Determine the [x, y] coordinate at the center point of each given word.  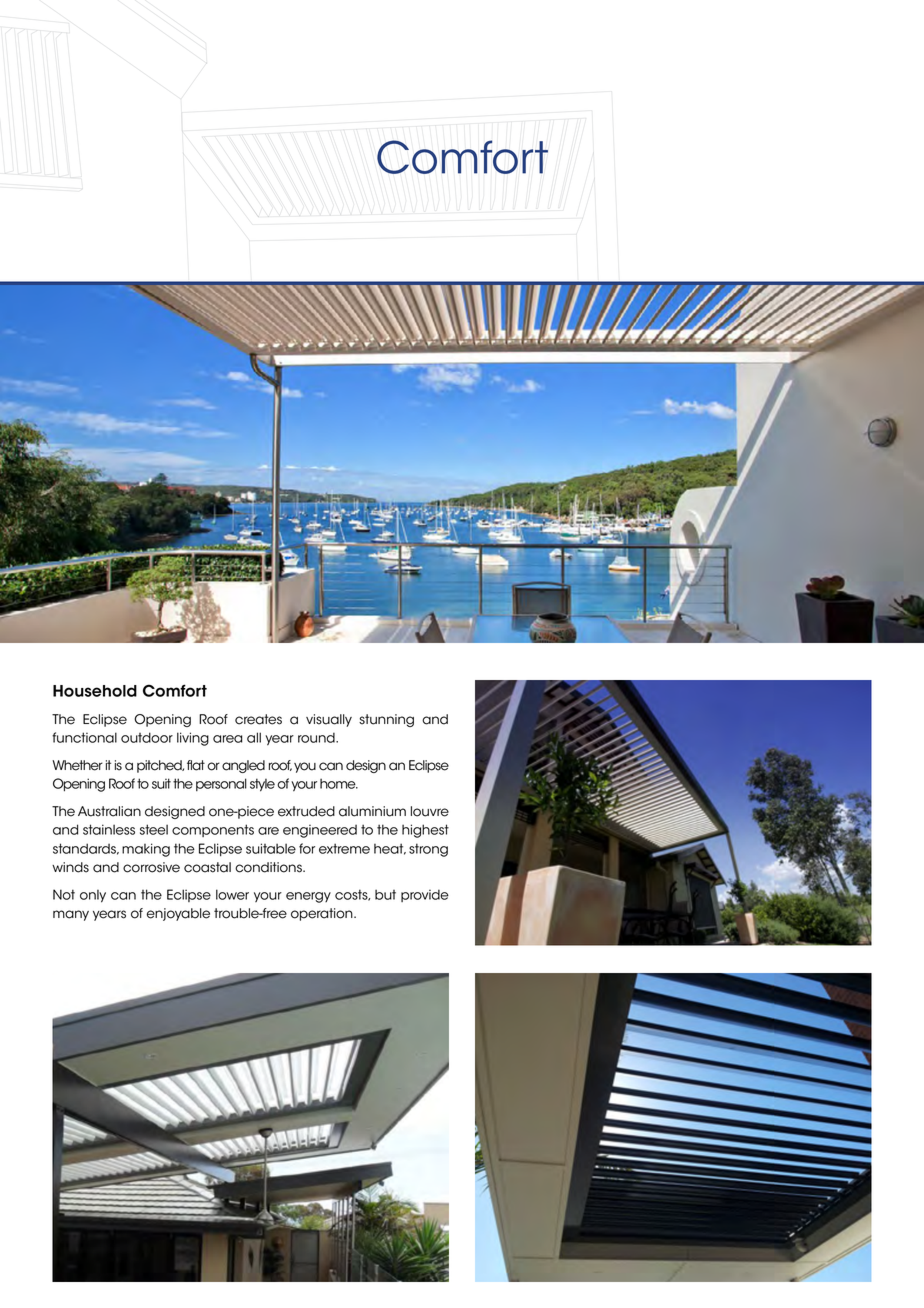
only [93, 896]
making [146, 850]
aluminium [372, 811]
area [228, 739]
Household [95, 691]
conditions [269, 867]
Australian [109, 811]
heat [390, 849]
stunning [386, 720]
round [317, 737]
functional [84, 737]
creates [258, 719]
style [262, 785]
